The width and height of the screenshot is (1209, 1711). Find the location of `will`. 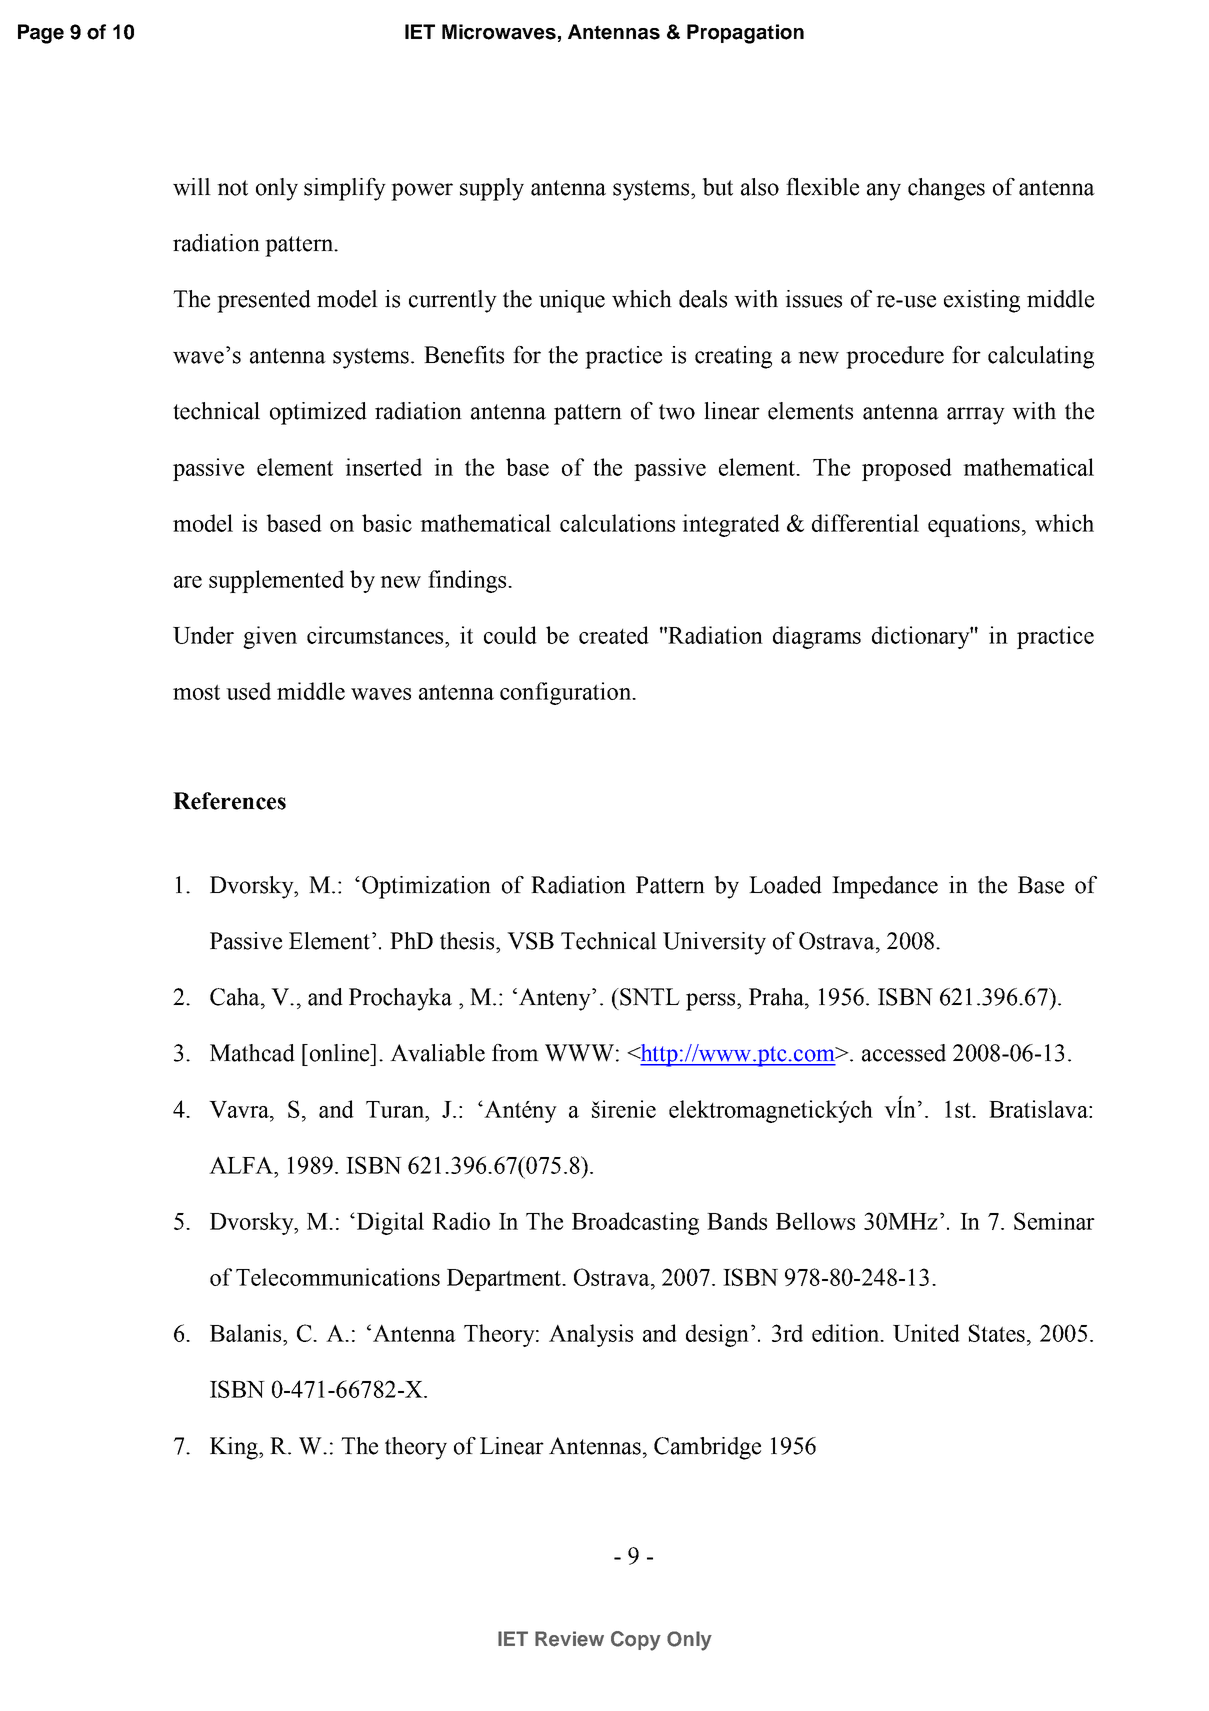

will is located at coordinates (192, 187).
